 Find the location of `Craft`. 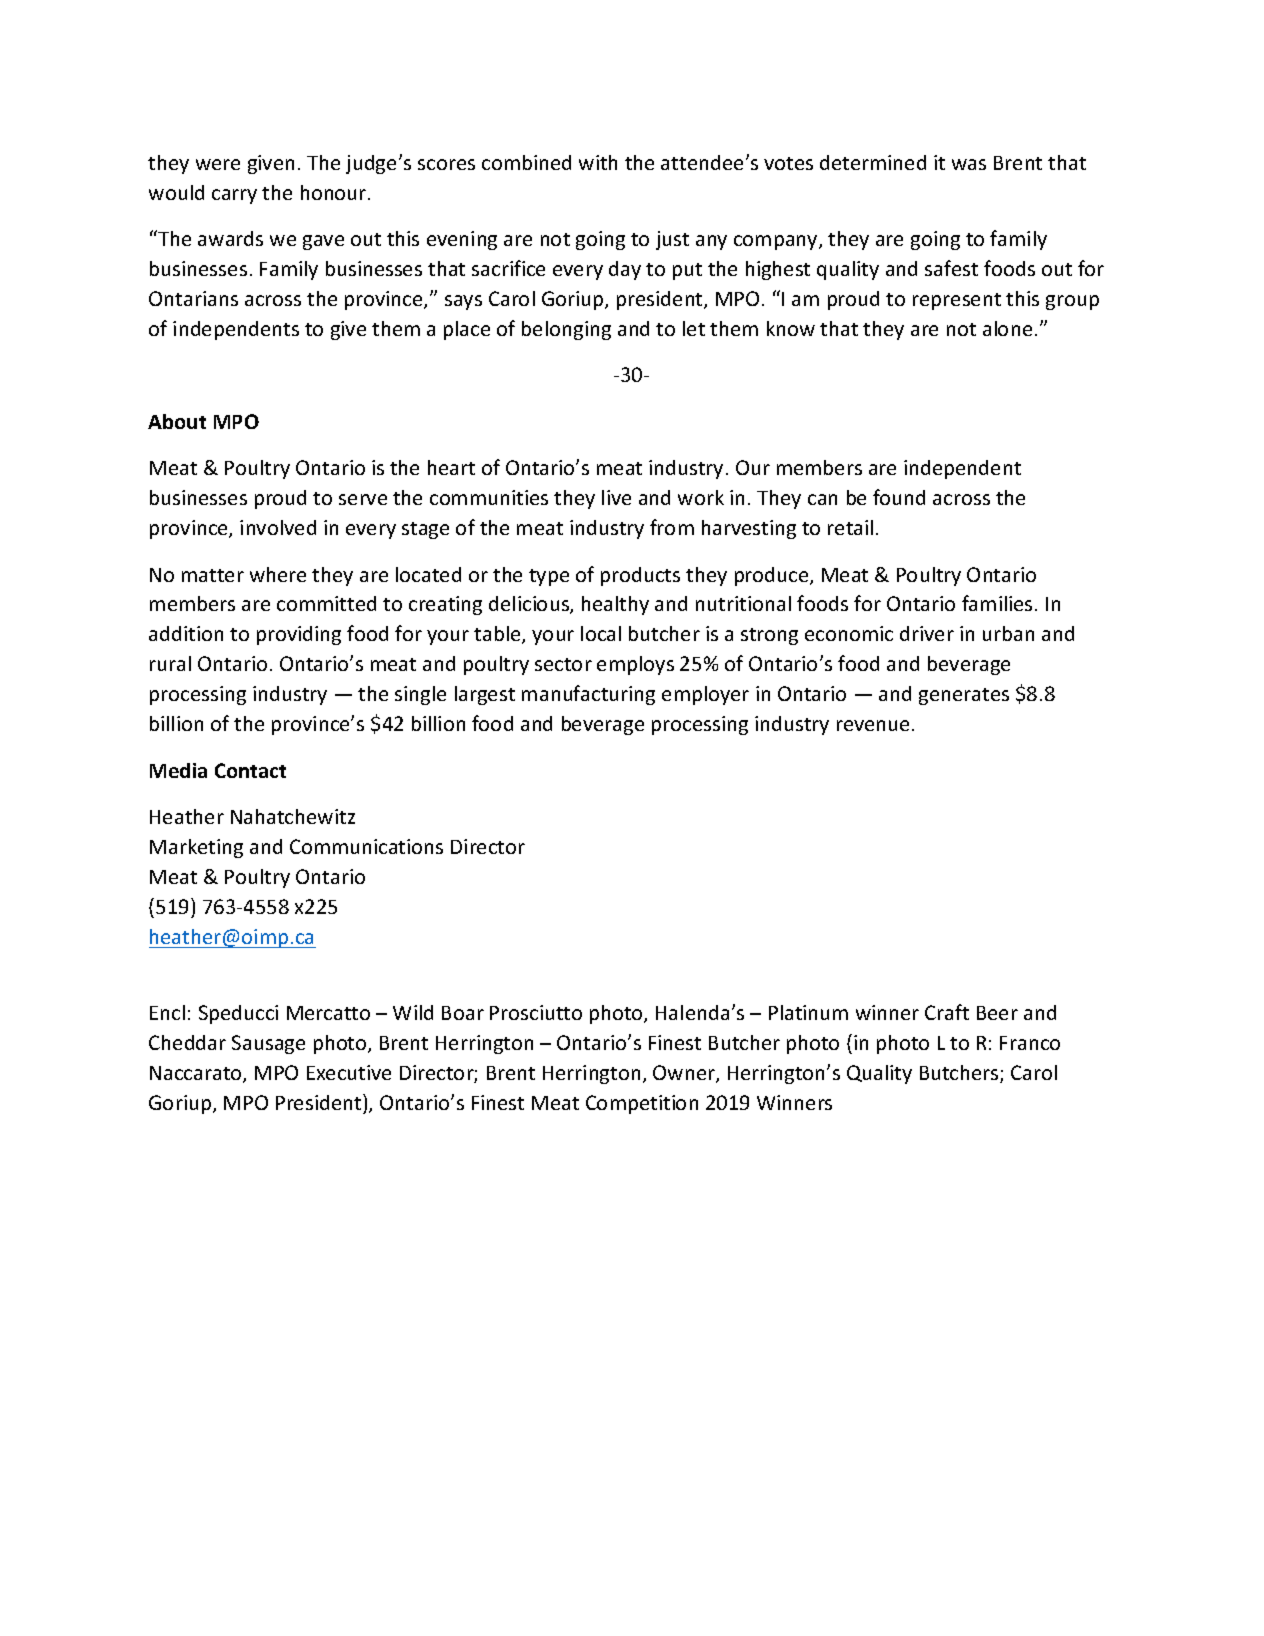

Craft is located at coordinates (947, 1012).
